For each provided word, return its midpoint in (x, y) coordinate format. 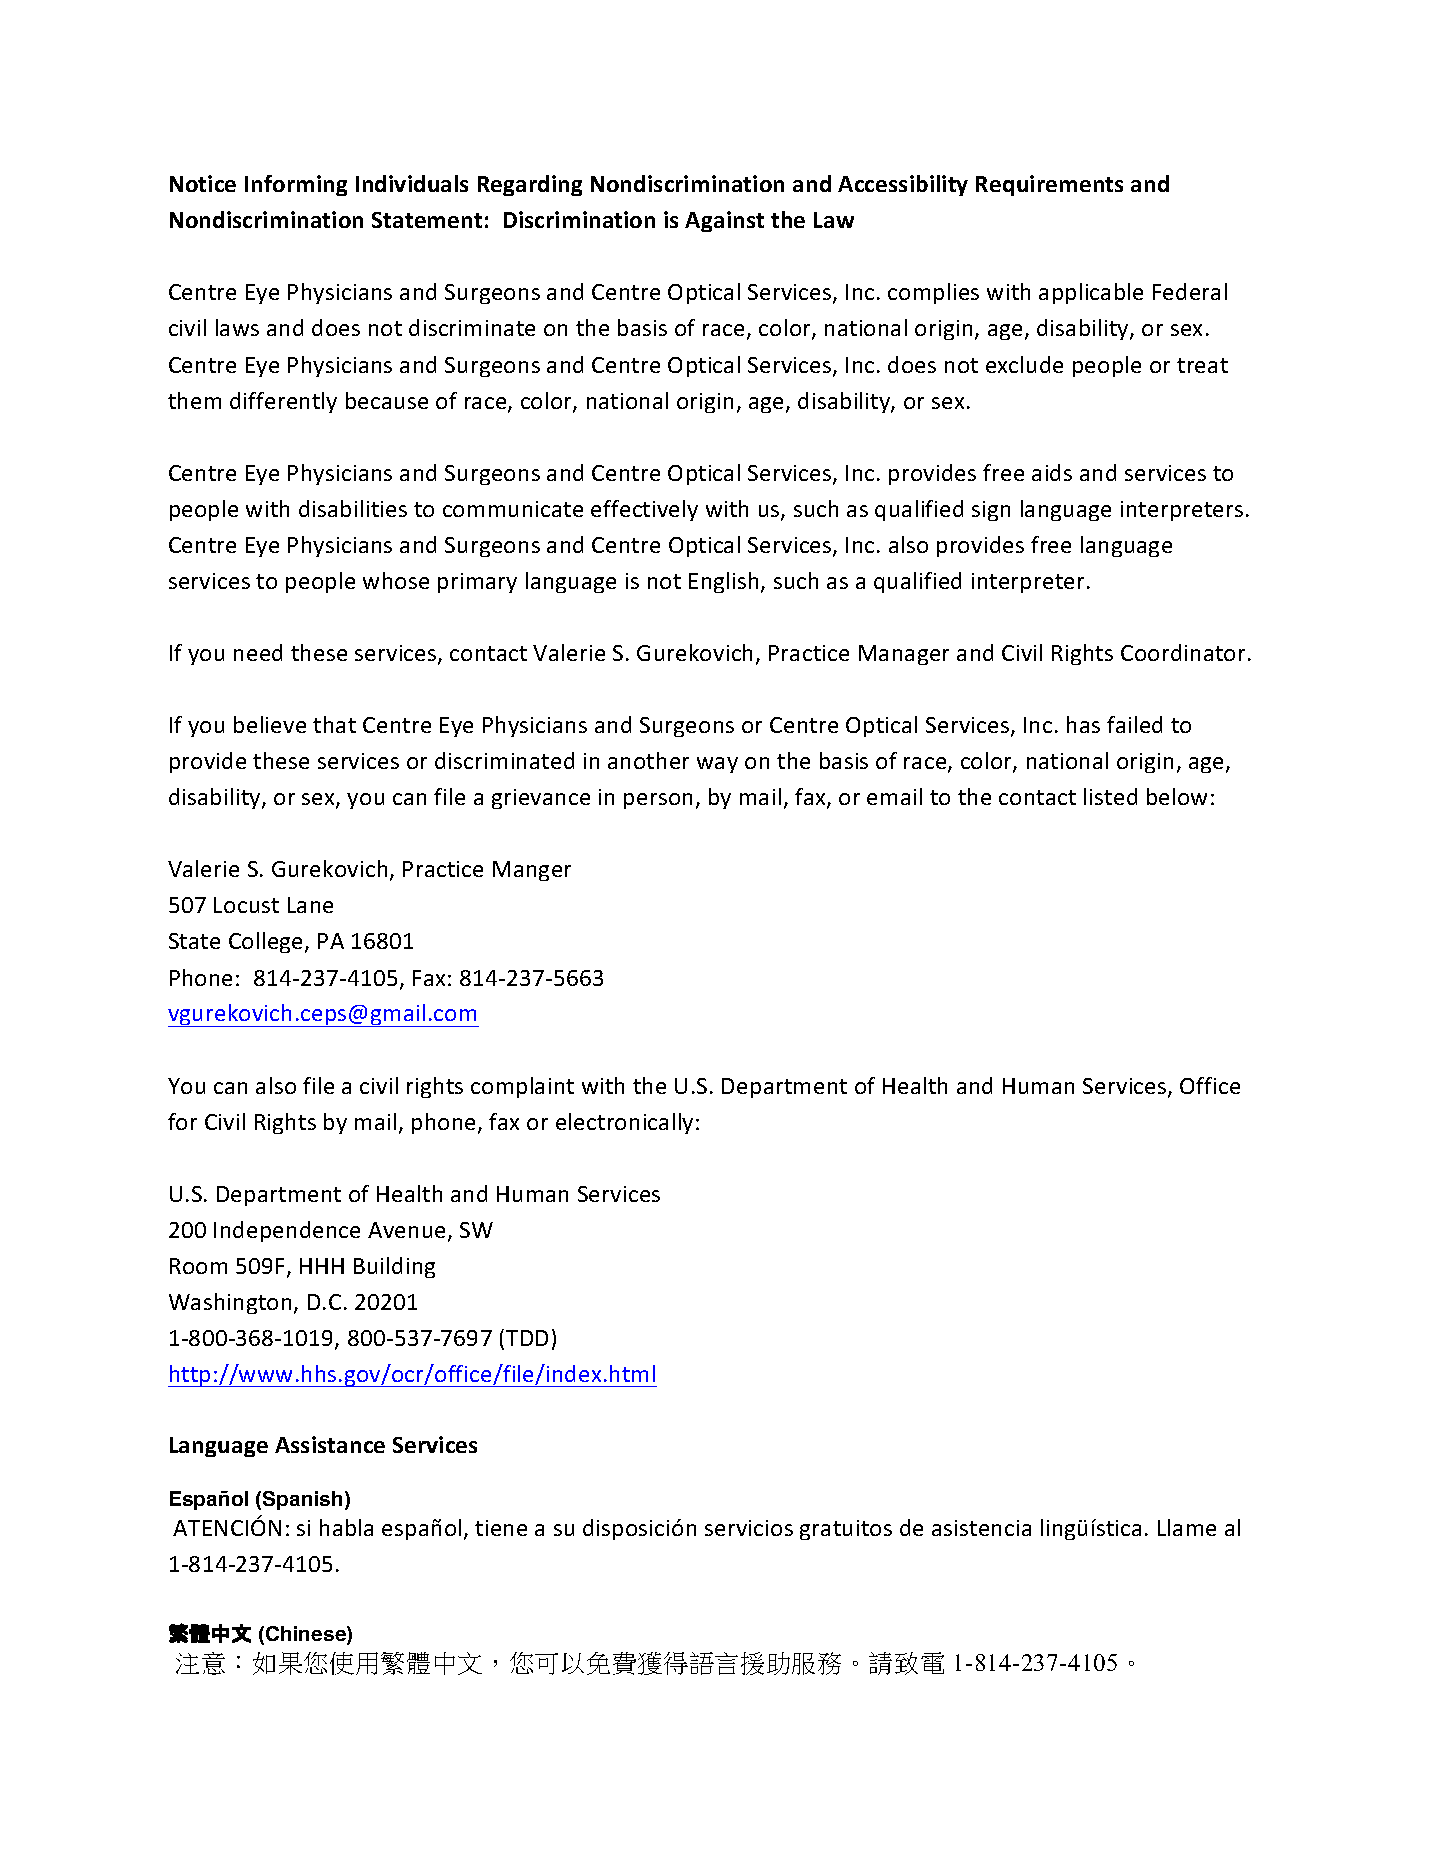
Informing (296, 185)
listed (1110, 796)
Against (724, 221)
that (334, 724)
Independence (287, 1231)
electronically (624, 1123)
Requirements (1049, 185)
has (1083, 724)
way (717, 765)
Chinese (305, 1635)
